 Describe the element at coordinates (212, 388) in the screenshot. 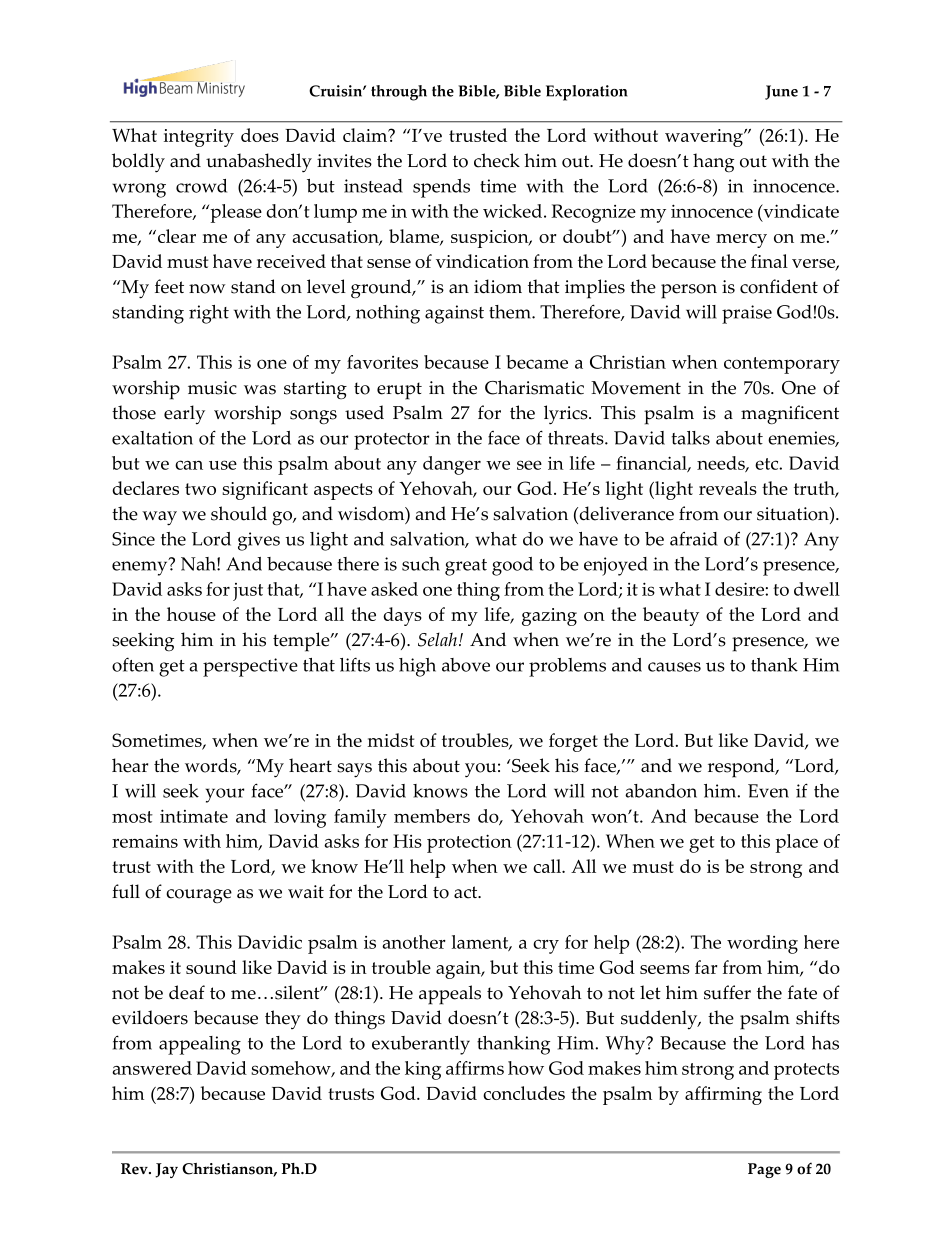

I see `music` at that location.
